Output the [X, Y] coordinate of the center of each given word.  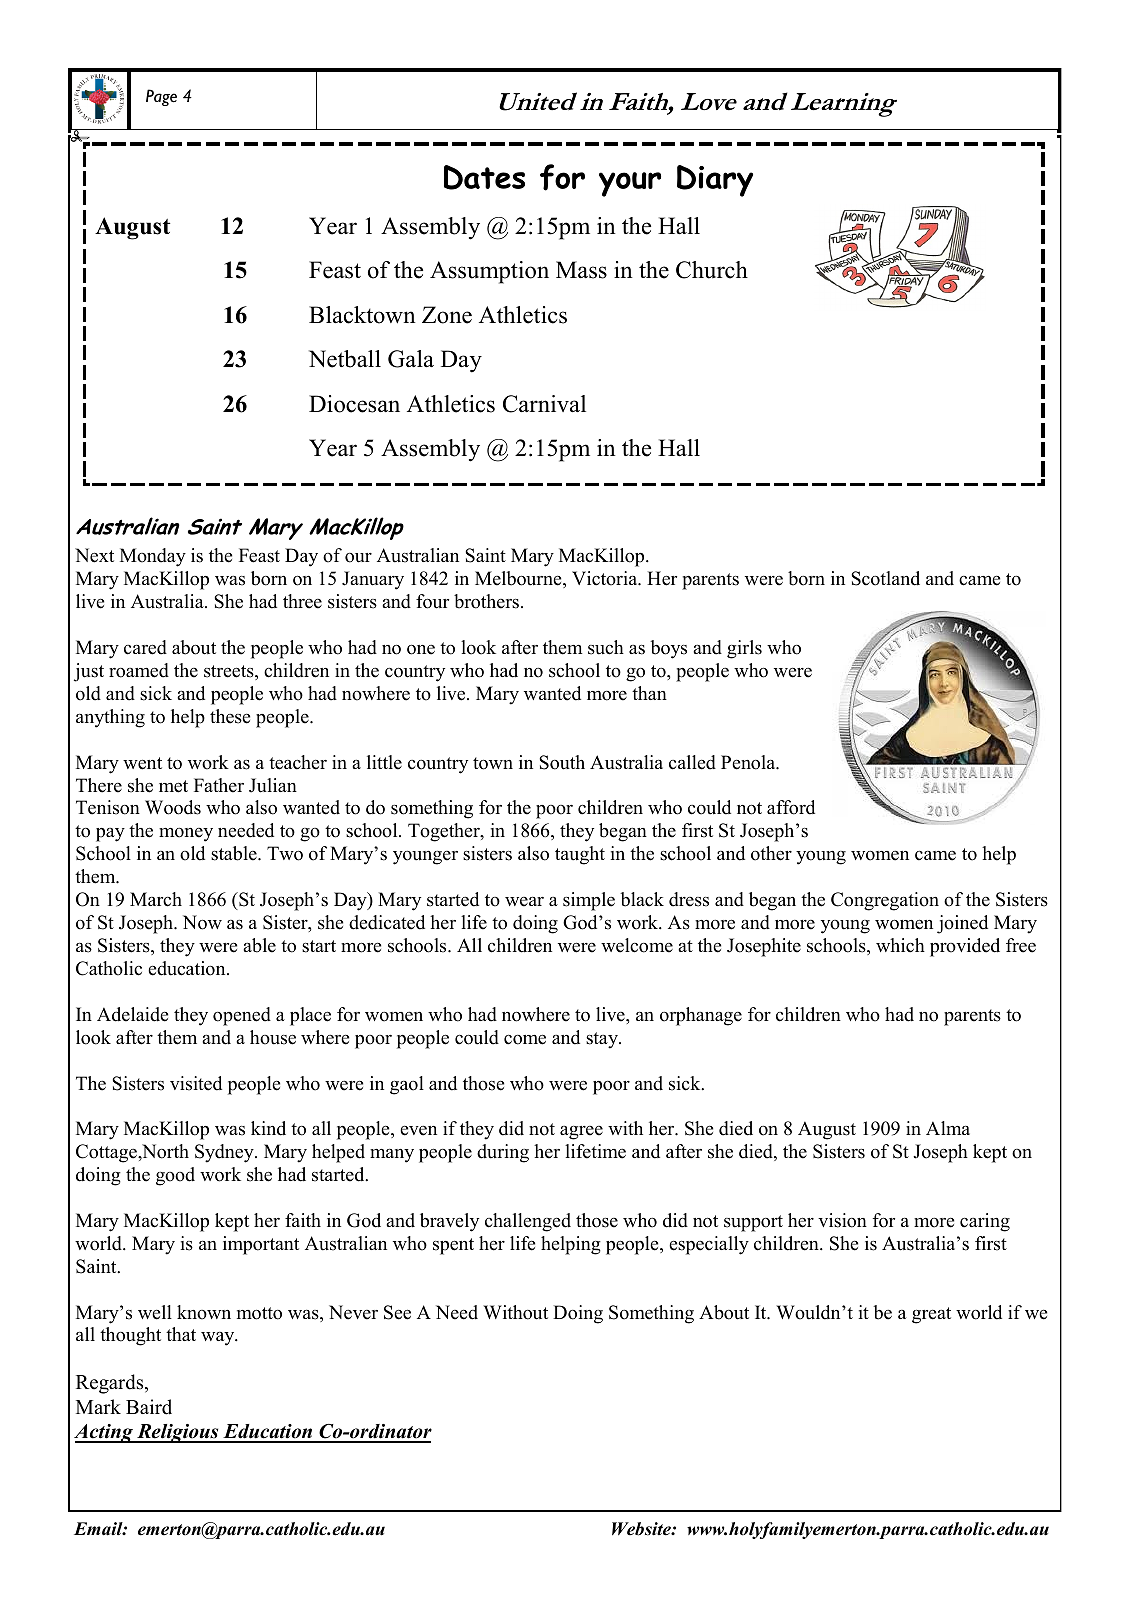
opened [242, 1016]
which [900, 945]
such [606, 647]
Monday [153, 557]
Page [161, 97]
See [397, 1312]
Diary [715, 181]
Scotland [885, 578]
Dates [484, 177]
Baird [149, 1407]
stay [603, 1040]
